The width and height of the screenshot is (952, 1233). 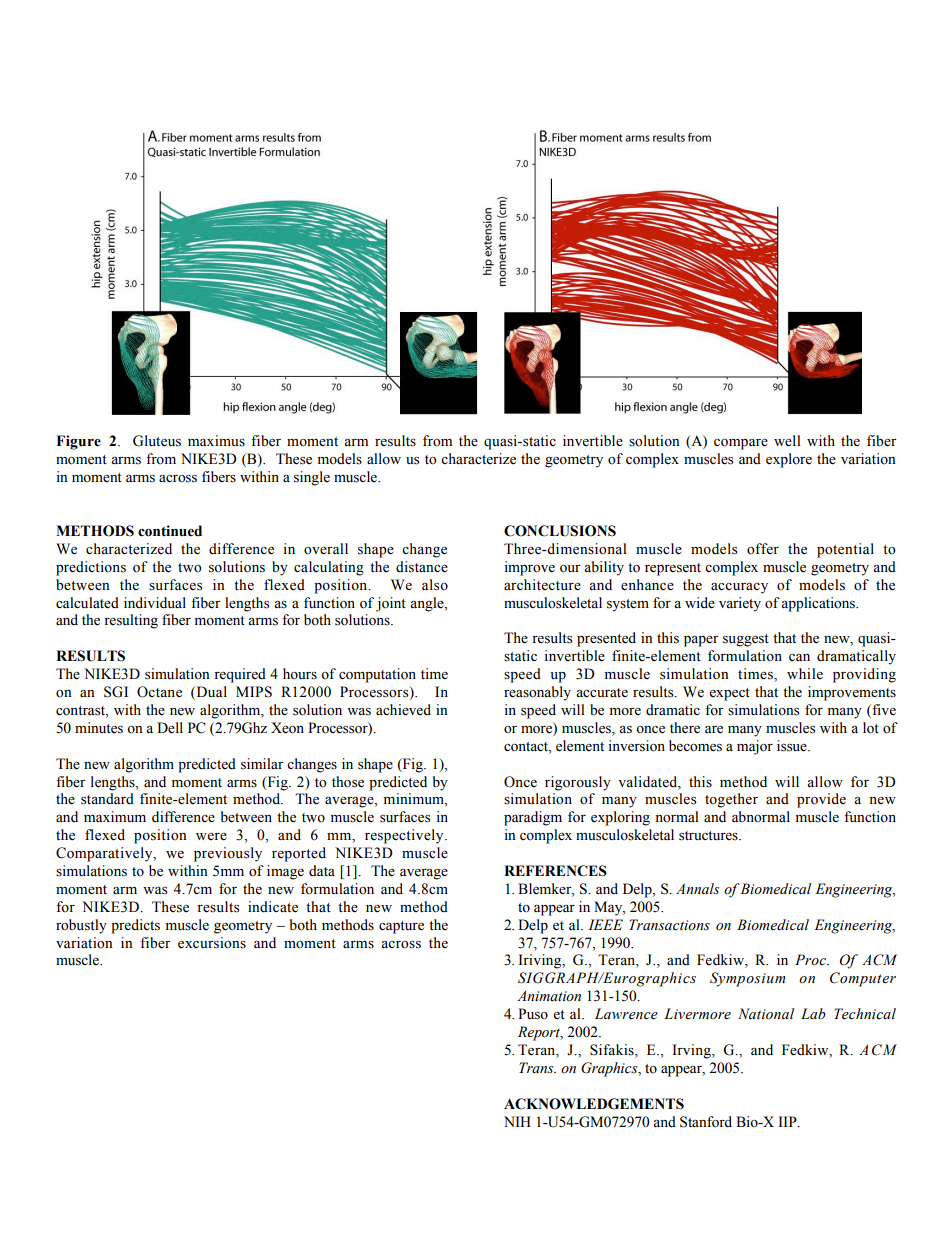 I want to click on Gluteus, so click(x=157, y=441).
